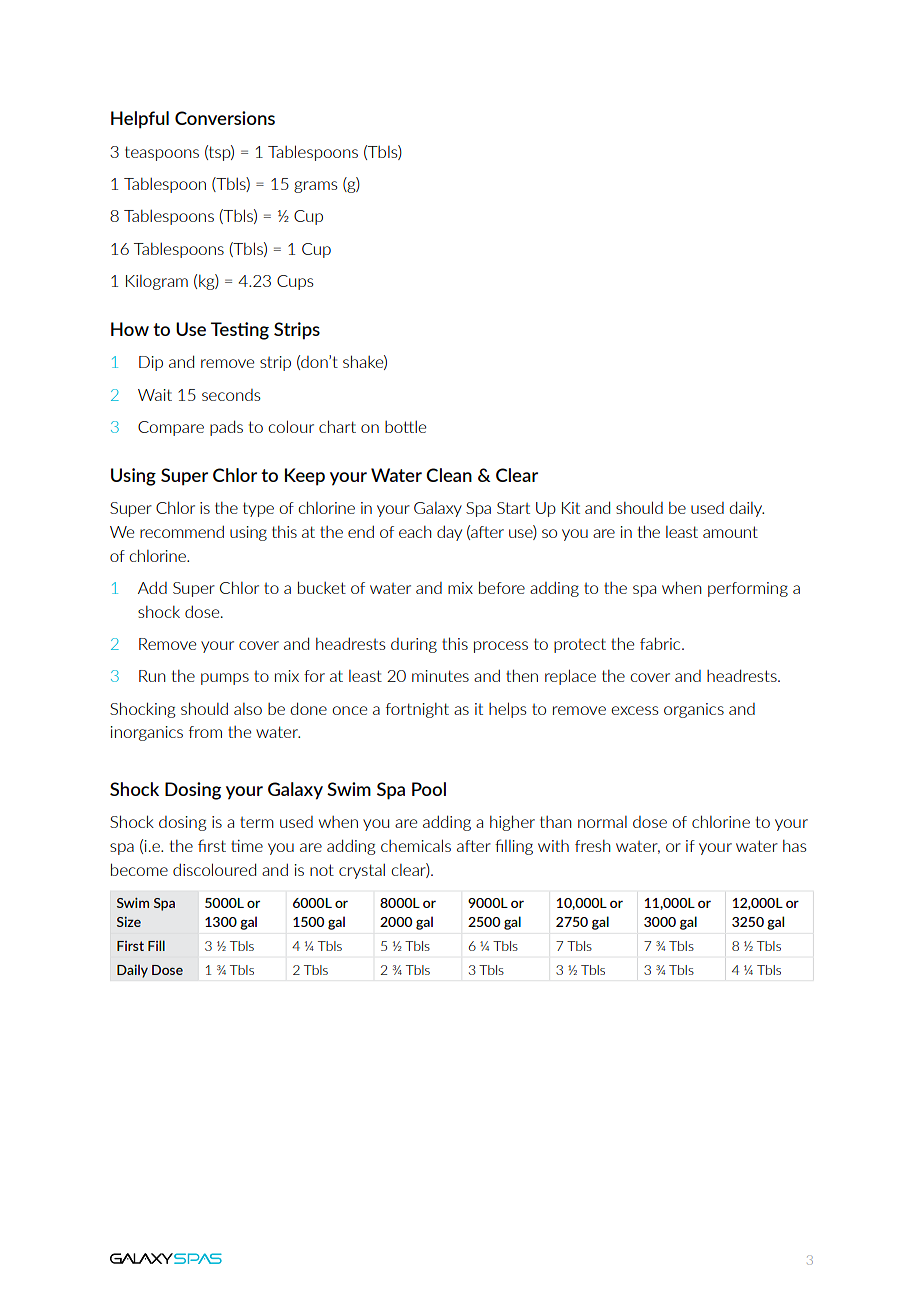 This screenshot has height=1308, width=924. I want to click on grams, so click(316, 187).
